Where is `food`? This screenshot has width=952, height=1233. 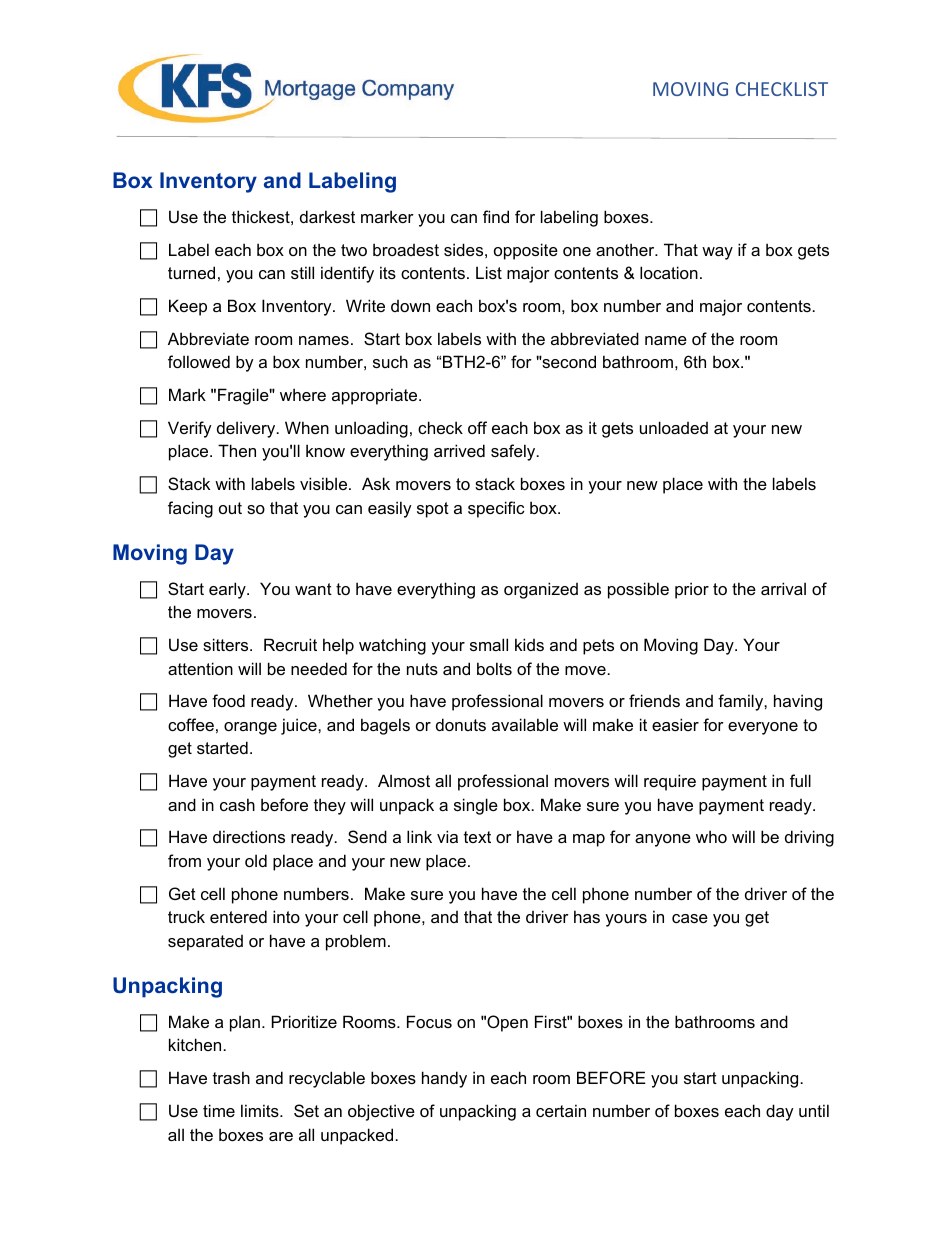 food is located at coordinates (228, 700).
